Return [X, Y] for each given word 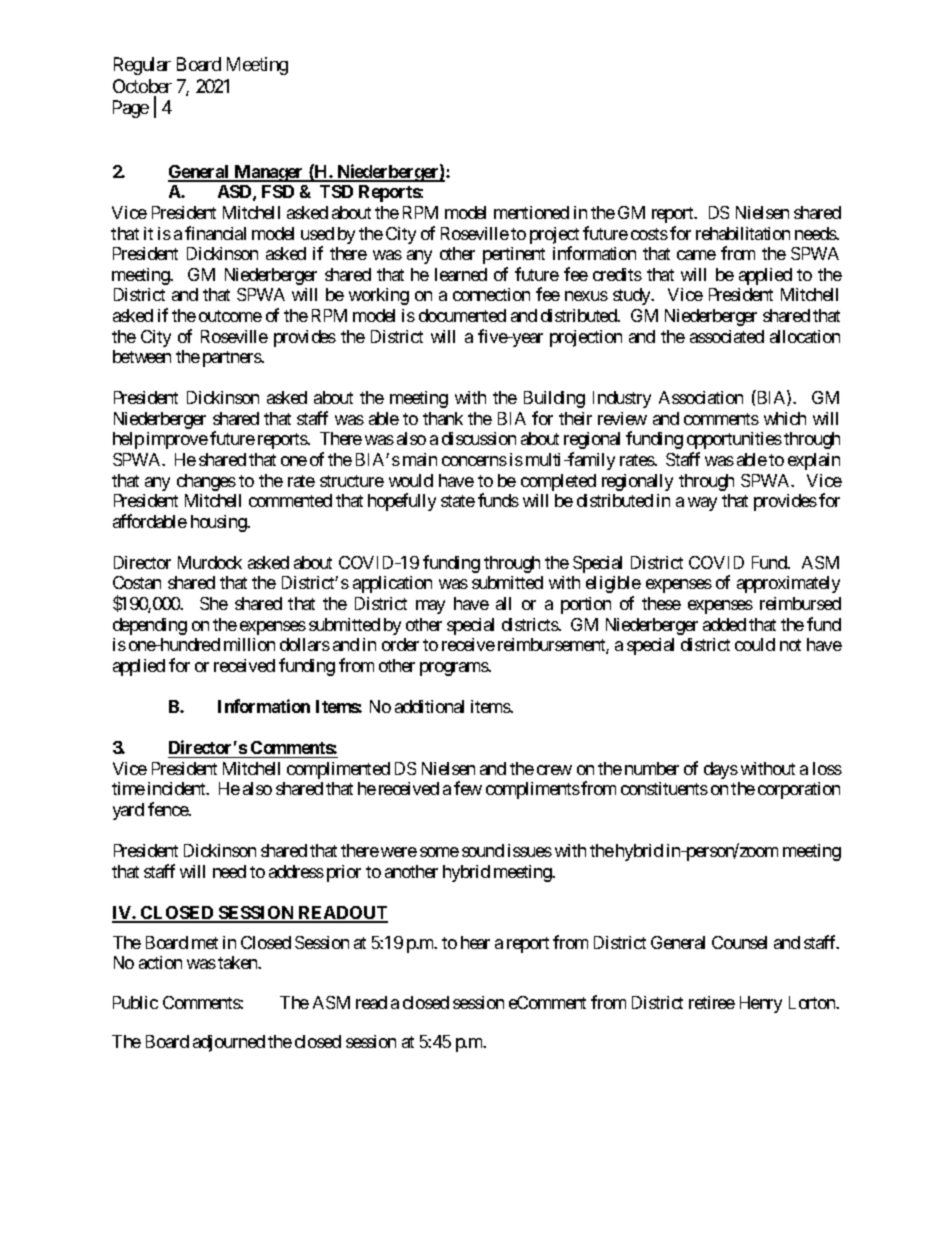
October [142, 86]
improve [177, 440]
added [724, 624]
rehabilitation [743, 233]
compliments [533, 790]
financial [215, 233]
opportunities [734, 440]
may [430, 607]
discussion [479, 438]
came [696, 255]
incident [178, 788]
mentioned [531, 212]
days [721, 770]
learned [461, 274]
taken [239, 962]
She [214, 603]
